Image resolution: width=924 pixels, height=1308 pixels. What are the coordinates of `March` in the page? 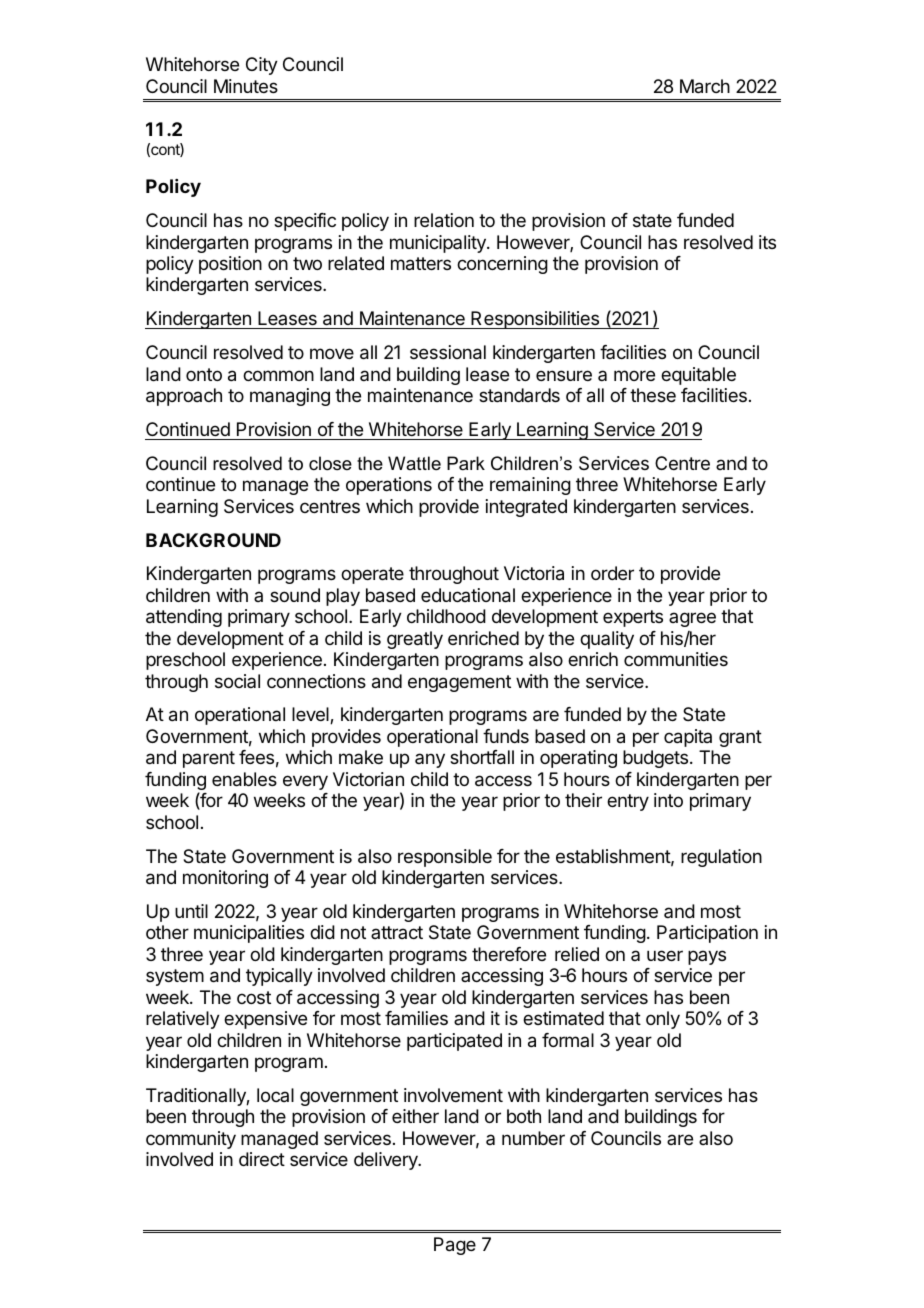 It's located at (705, 86).
